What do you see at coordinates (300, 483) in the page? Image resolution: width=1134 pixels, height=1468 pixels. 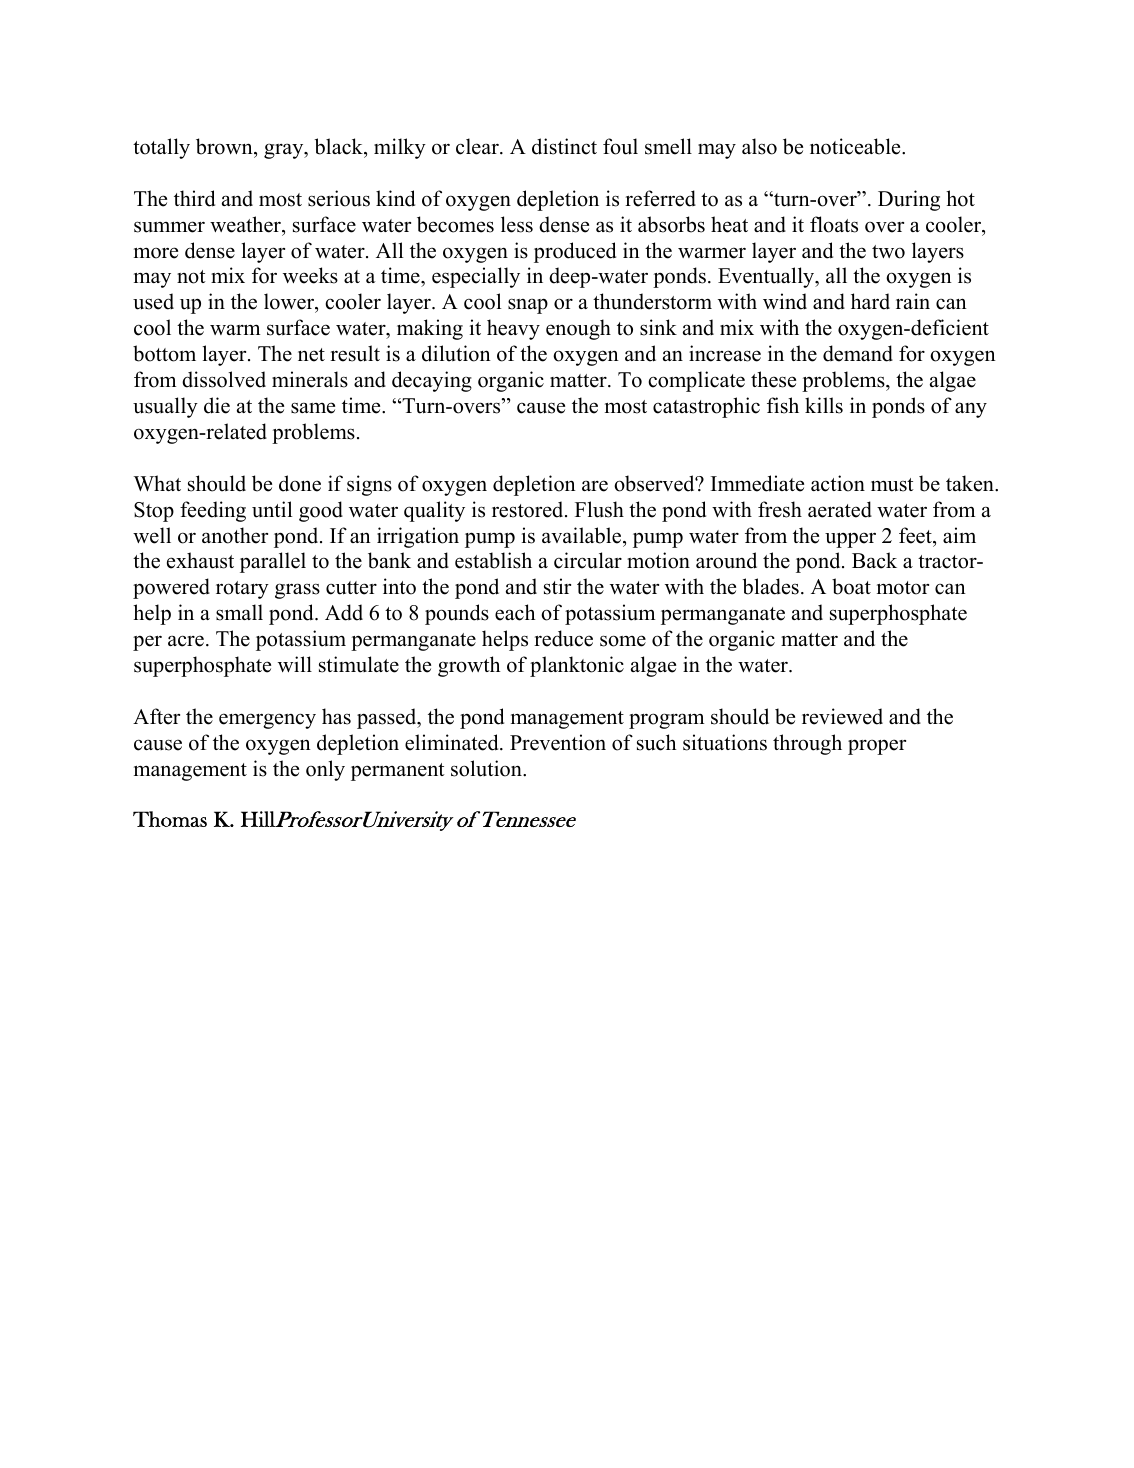 I see `done` at bounding box center [300, 483].
